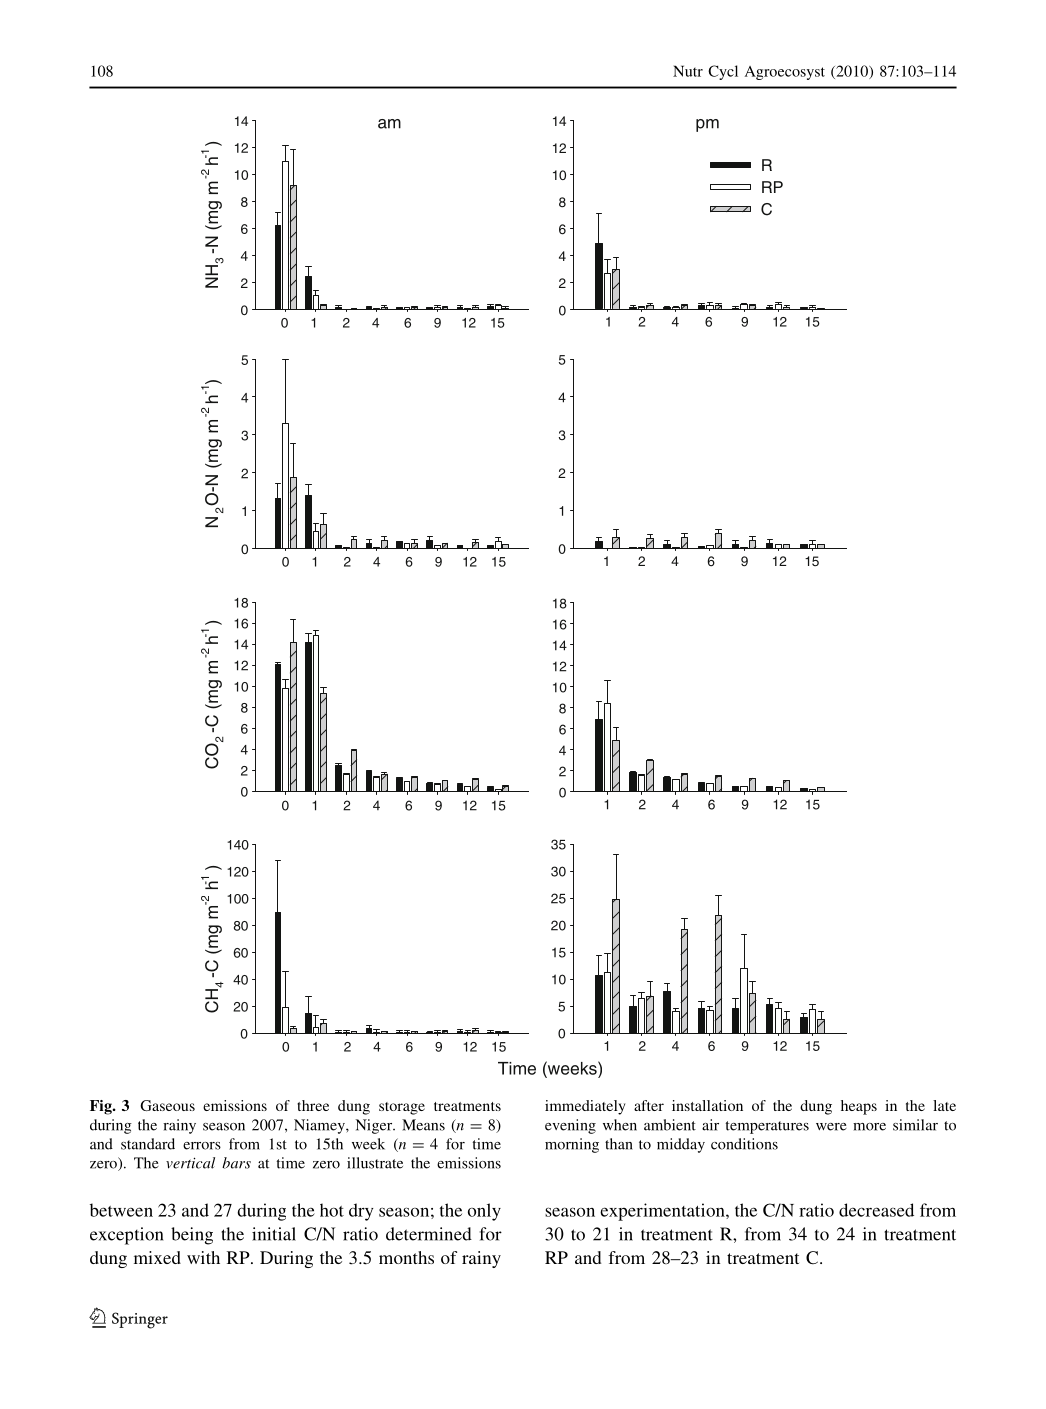 The image size is (1046, 1409). What do you see at coordinates (402, 1108) in the screenshot?
I see `storage` at bounding box center [402, 1108].
